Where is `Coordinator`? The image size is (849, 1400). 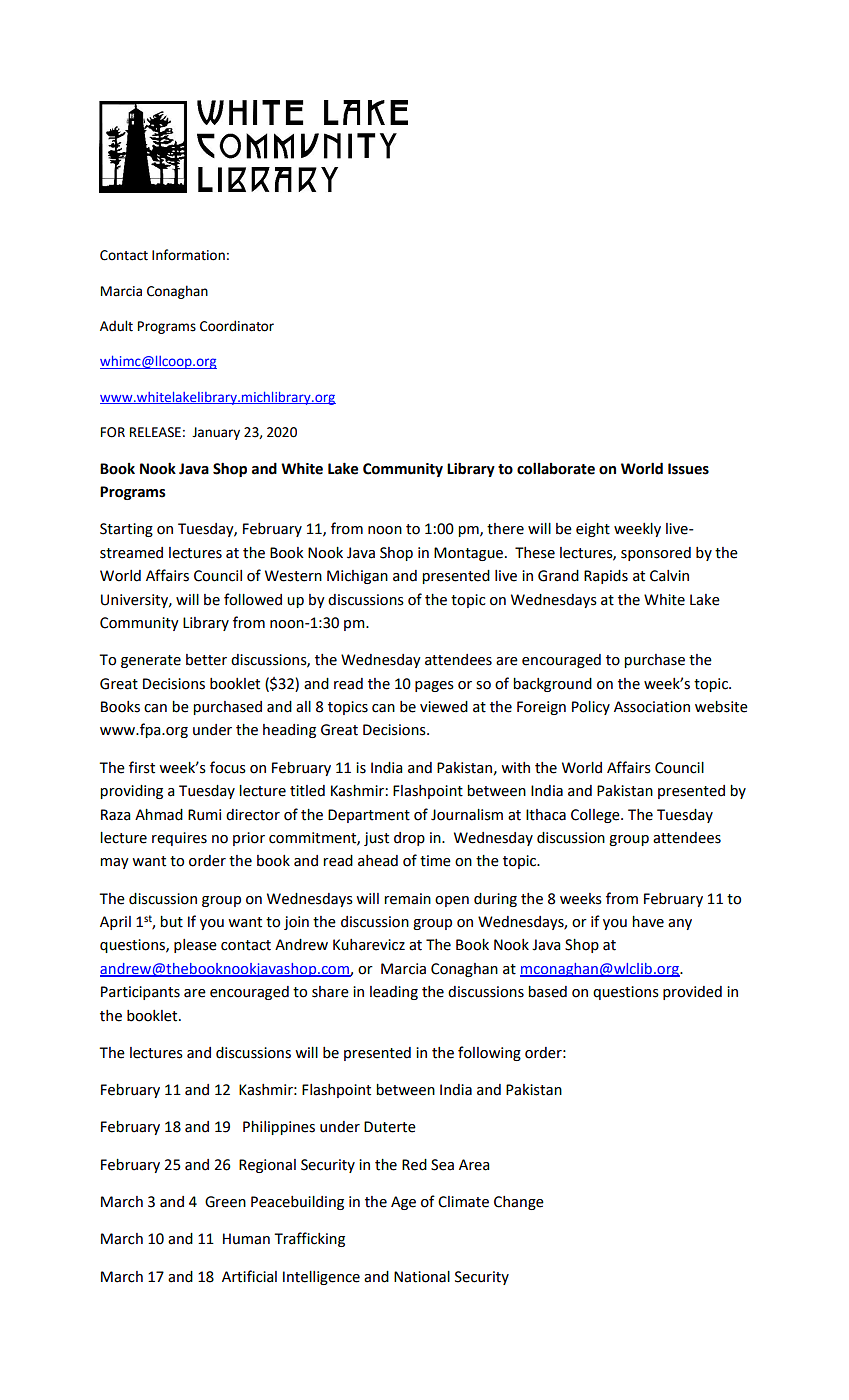
Coordinator is located at coordinates (237, 326).
